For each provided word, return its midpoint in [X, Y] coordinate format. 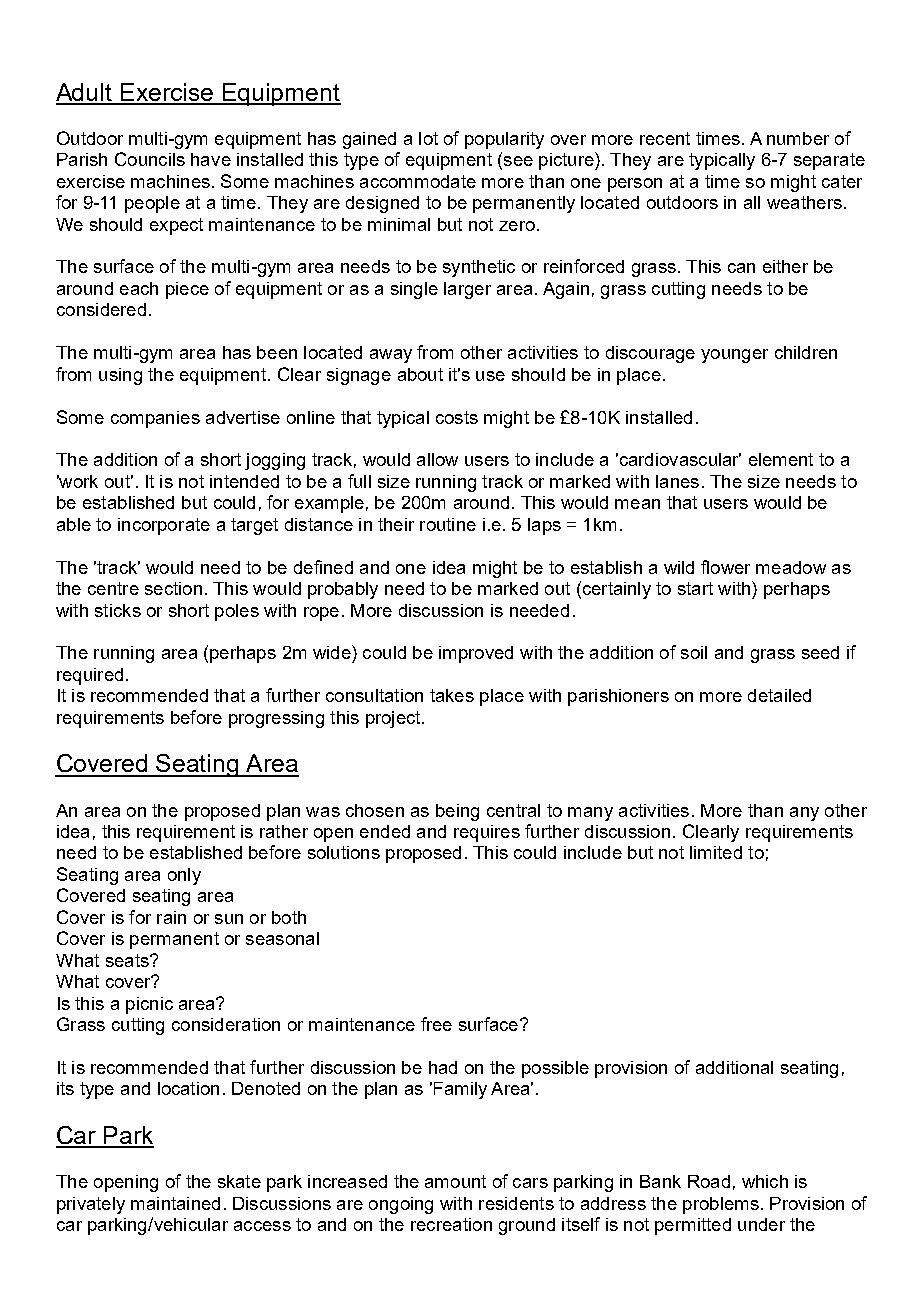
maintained [175, 1203]
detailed [779, 695]
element [781, 459]
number [798, 138]
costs [457, 417]
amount [455, 1181]
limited [716, 852]
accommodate [418, 181]
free [436, 1024]
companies [155, 419]
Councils [150, 159]
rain [171, 917]
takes [452, 695]
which [765, 1181]
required [90, 676]
